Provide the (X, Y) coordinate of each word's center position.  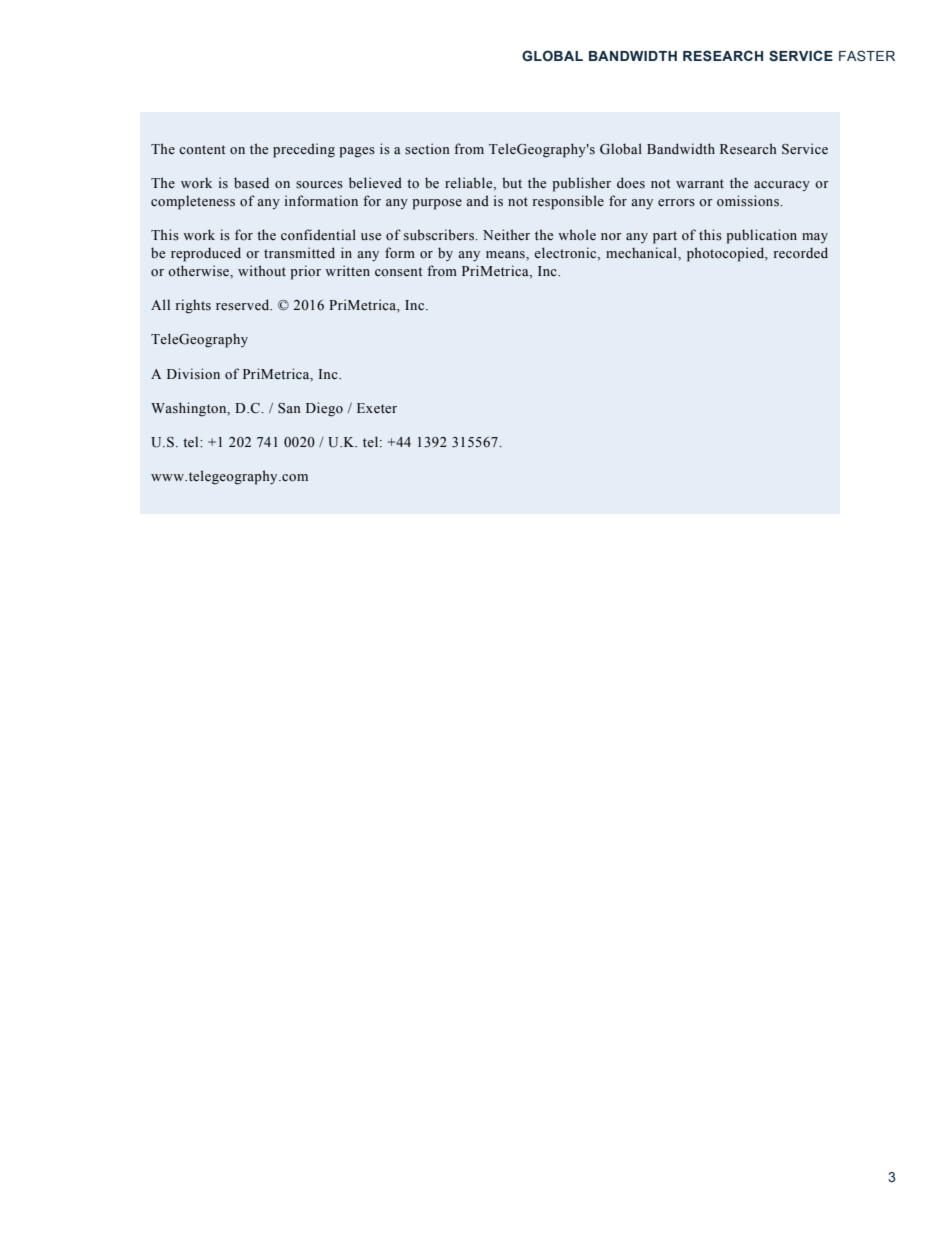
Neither (506, 235)
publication (761, 236)
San (289, 408)
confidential (318, 235)
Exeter (377, 408)
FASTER (867, 56)
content (202, 149)
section (427, 149)
